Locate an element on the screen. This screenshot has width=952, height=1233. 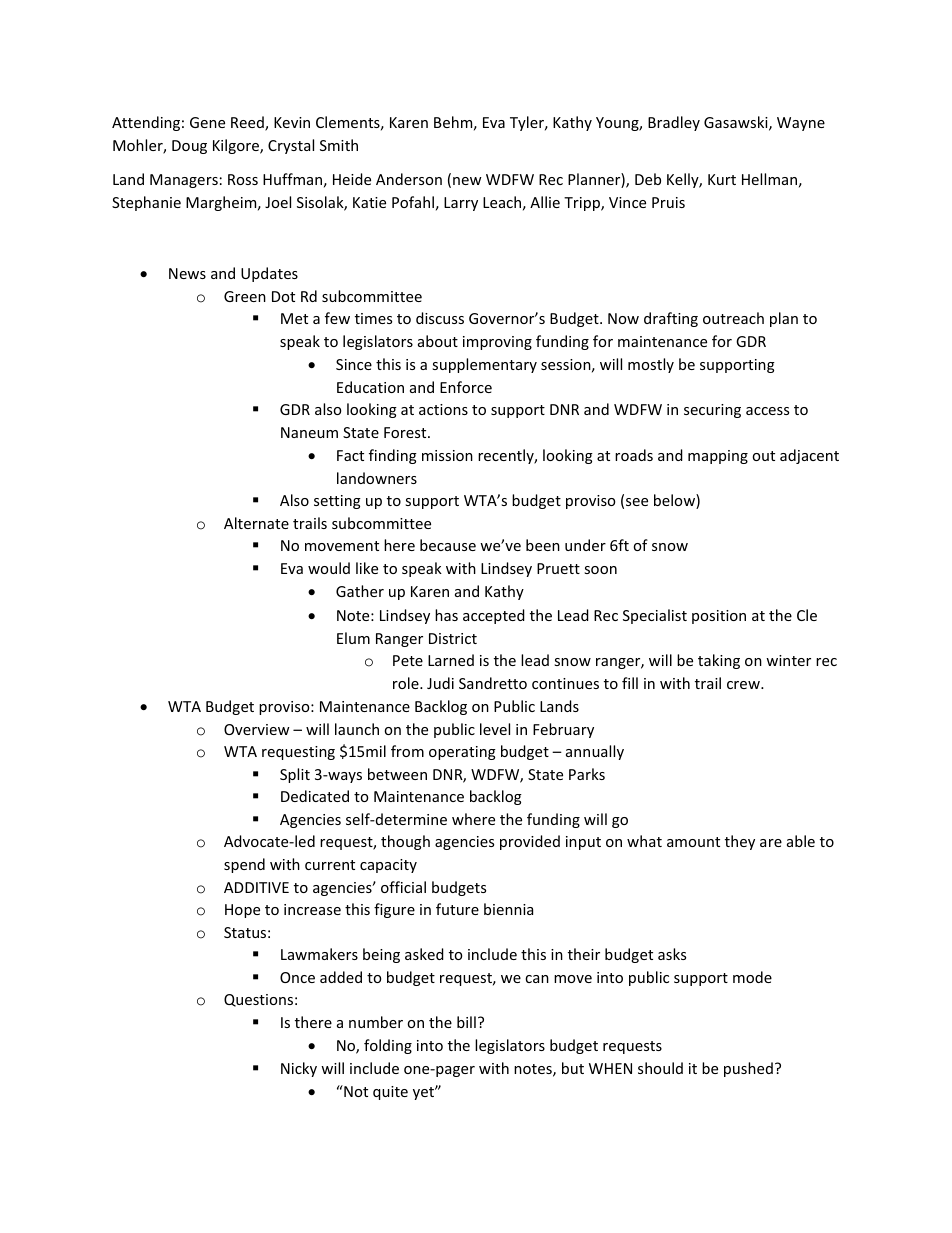
Nicky is located at coordinates (299, 1069).
